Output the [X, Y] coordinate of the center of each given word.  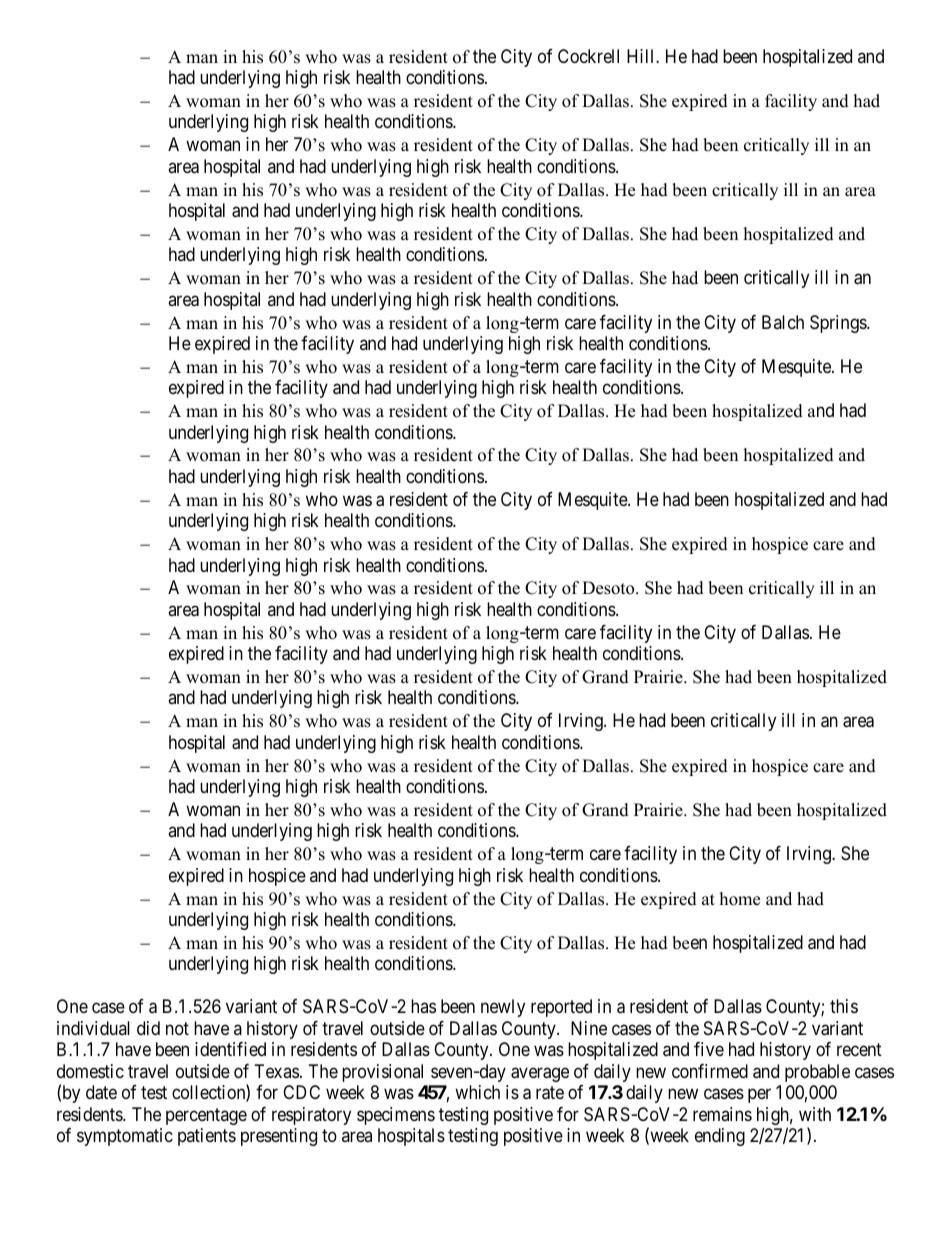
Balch [783, 322]
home [740, 899]
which [477, 1092]
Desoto [609, 588]
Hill [642, 56]
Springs [839, 324]
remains [722, 1114]
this [844, 1006]
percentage [206, 1116]
